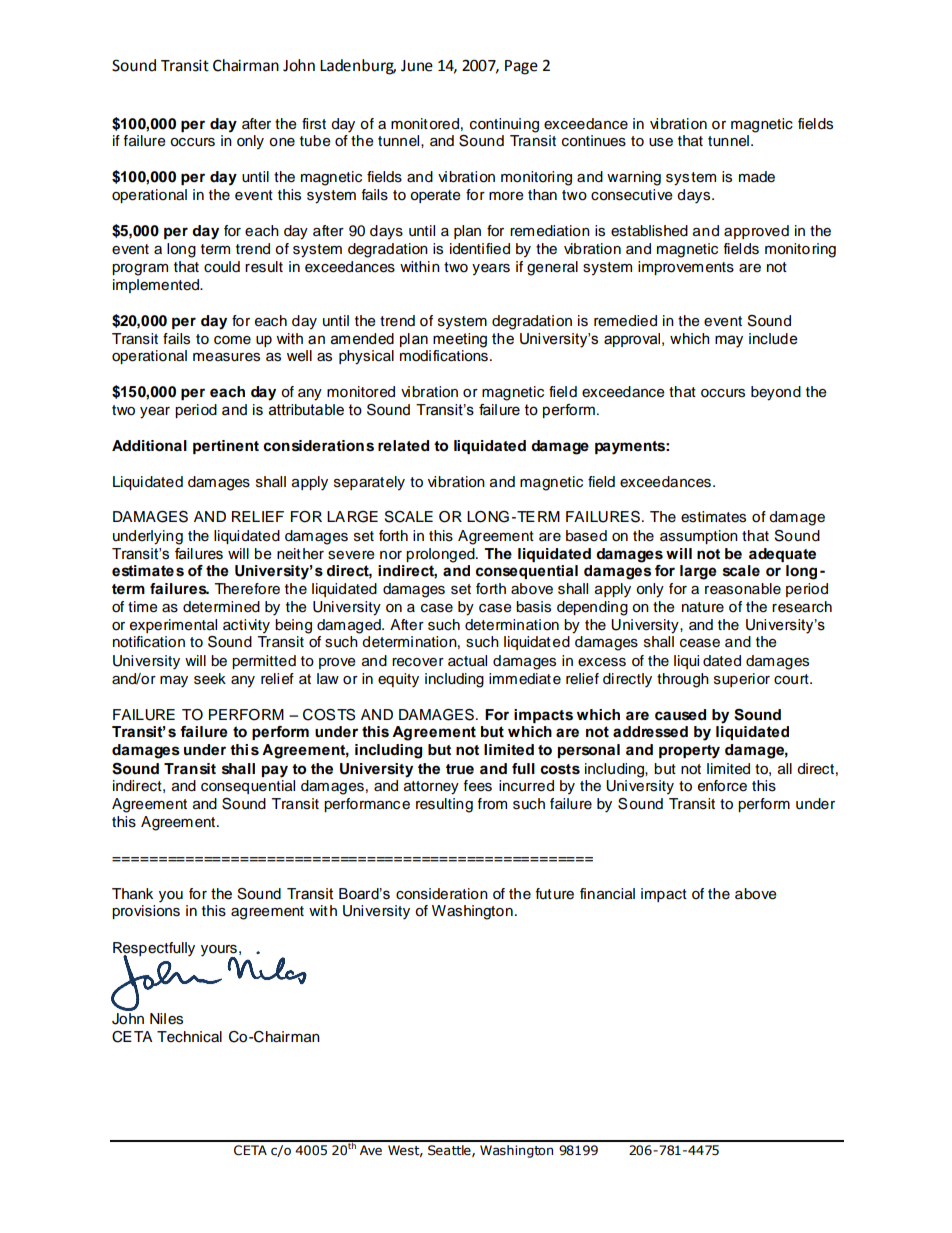  I want to click on related, so click(403, 446).
